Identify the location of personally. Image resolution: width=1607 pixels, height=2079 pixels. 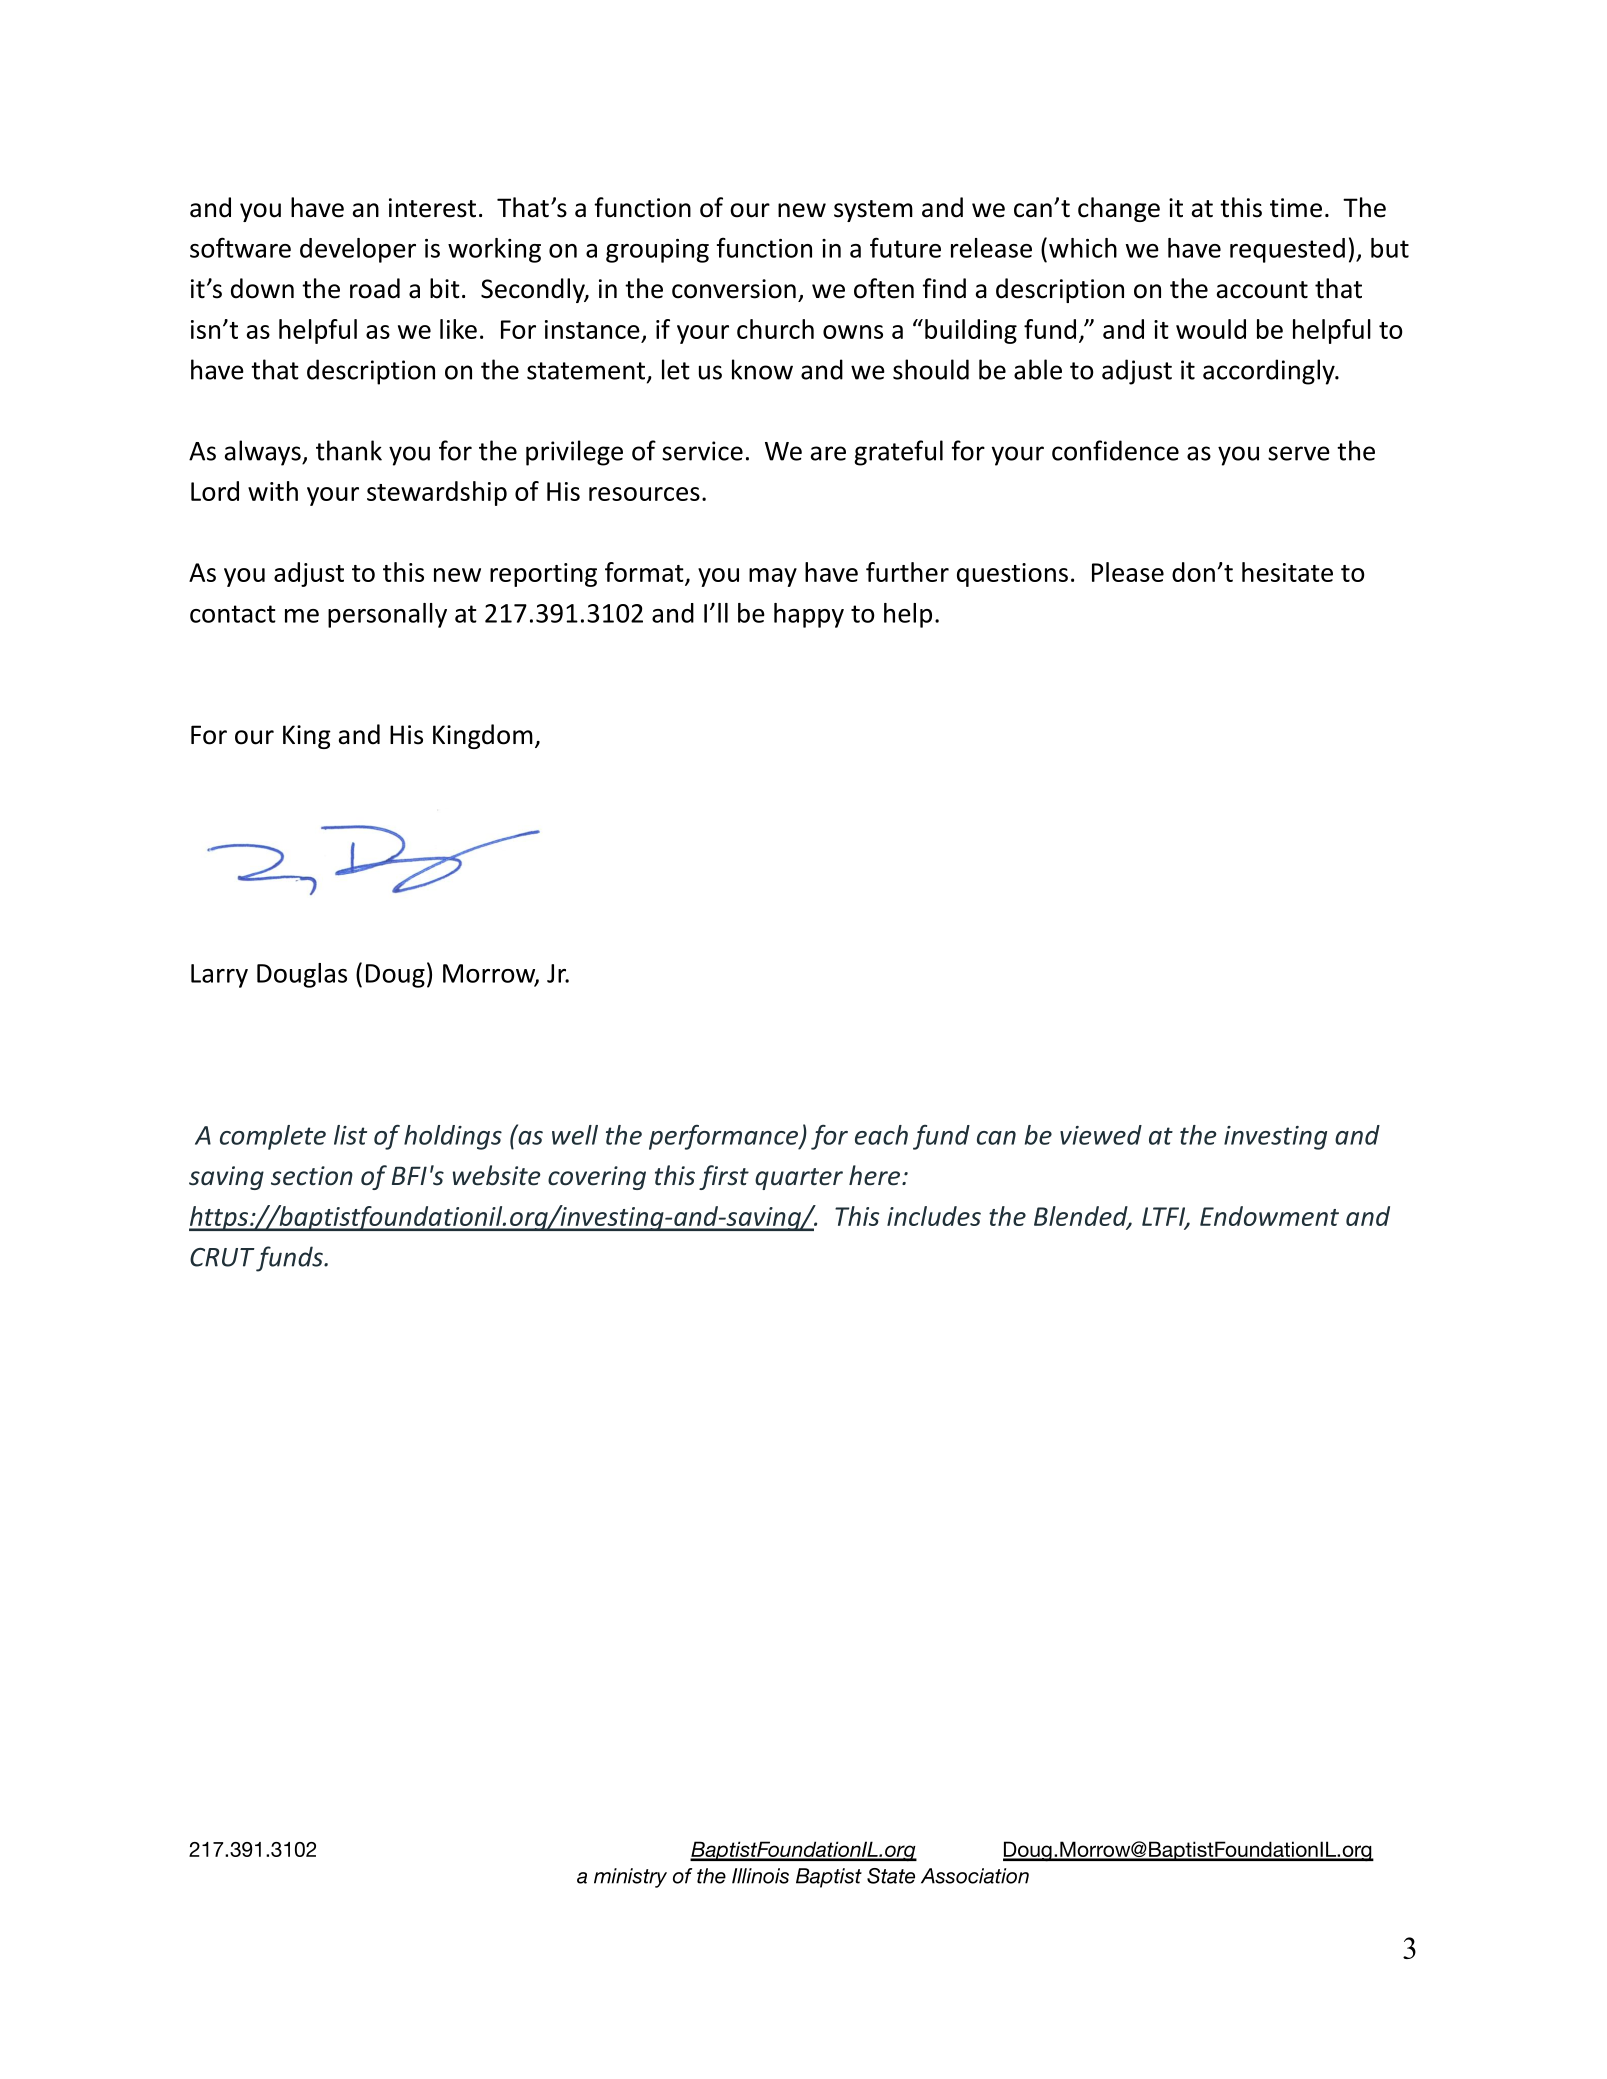
(387, 615).
